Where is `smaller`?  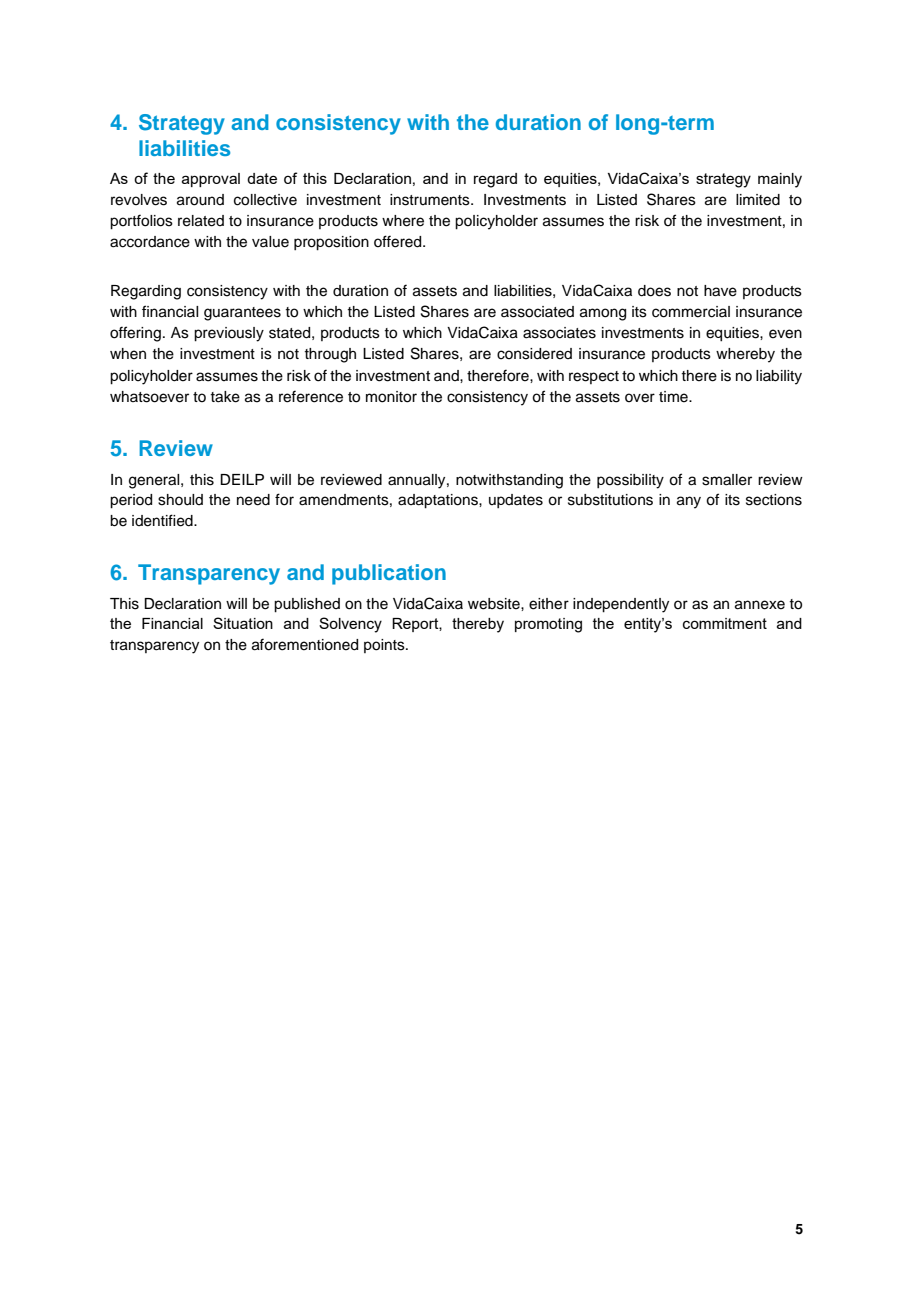 smaller is located at coordinates (727, 480).
